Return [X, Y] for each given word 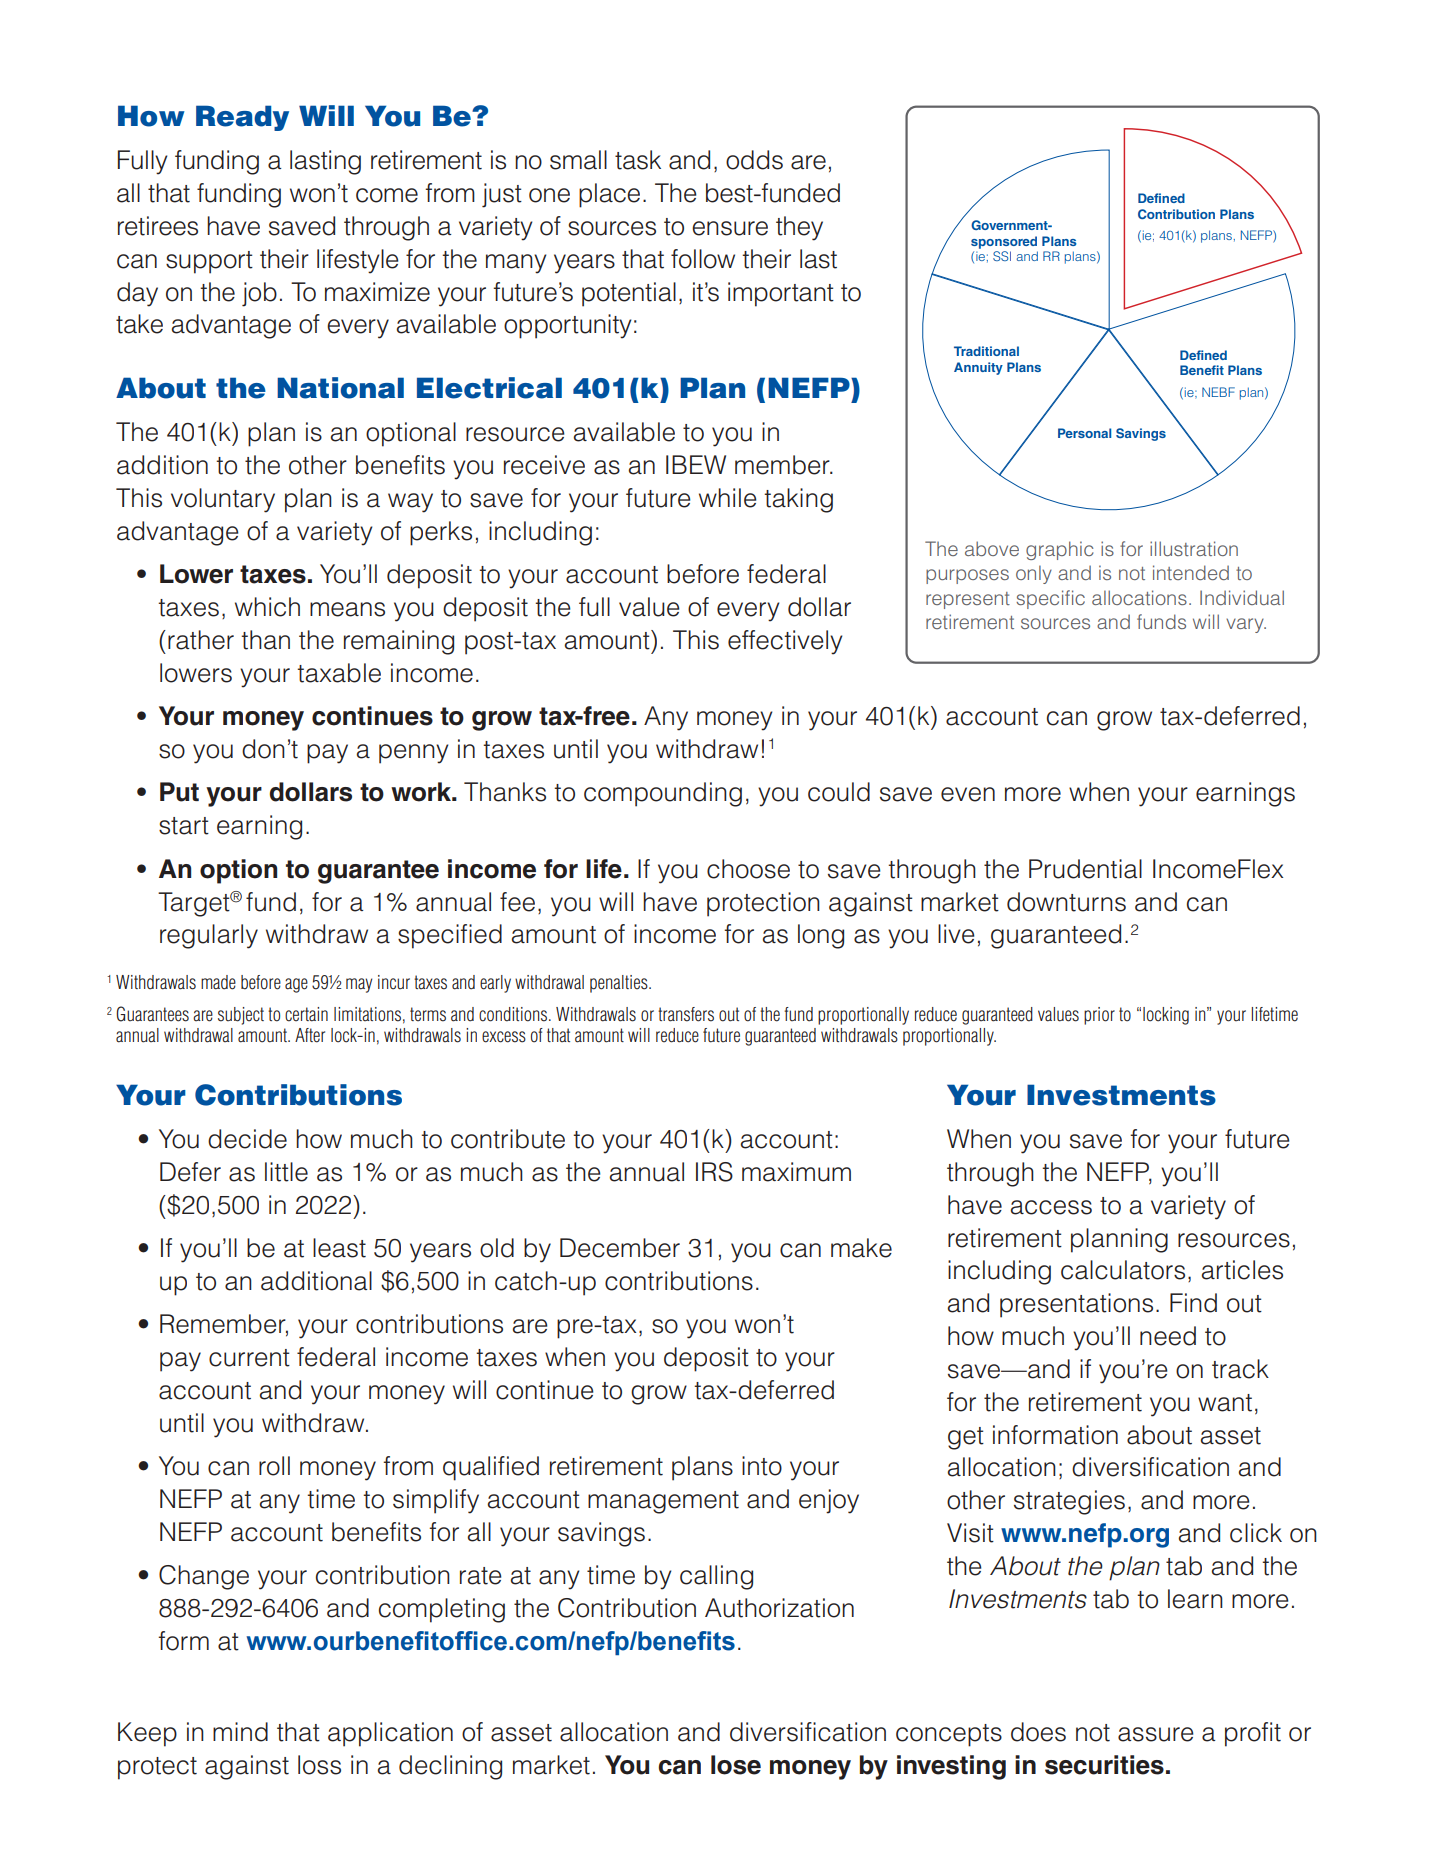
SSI [1002, 256]
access [1051, 1207]
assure [1156, 1734]
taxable [339, 673]
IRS [714, 1172]
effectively [785, 642]
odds [754, 160]
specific [1050, 599]
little [286, 1172]
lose [736, 1765]
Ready [242, 118]
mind [240, 1732]
